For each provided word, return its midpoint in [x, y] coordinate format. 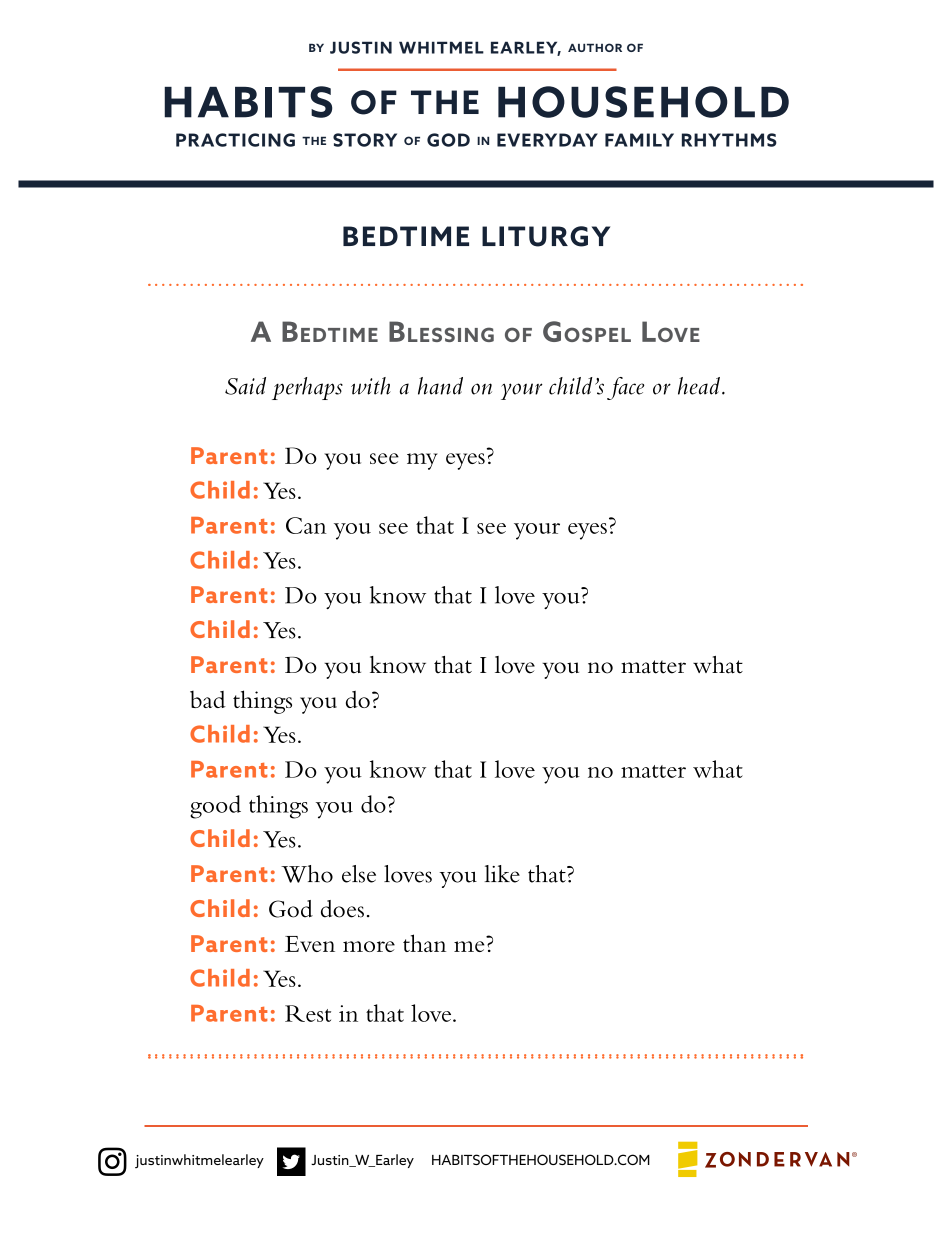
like [502, 874]
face [625, 388]
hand [440, 386]
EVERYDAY [547, 140]
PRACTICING [235, 140]
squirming [596, 1159]
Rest [308, 1013]
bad [208, 699]
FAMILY [639, 140]
